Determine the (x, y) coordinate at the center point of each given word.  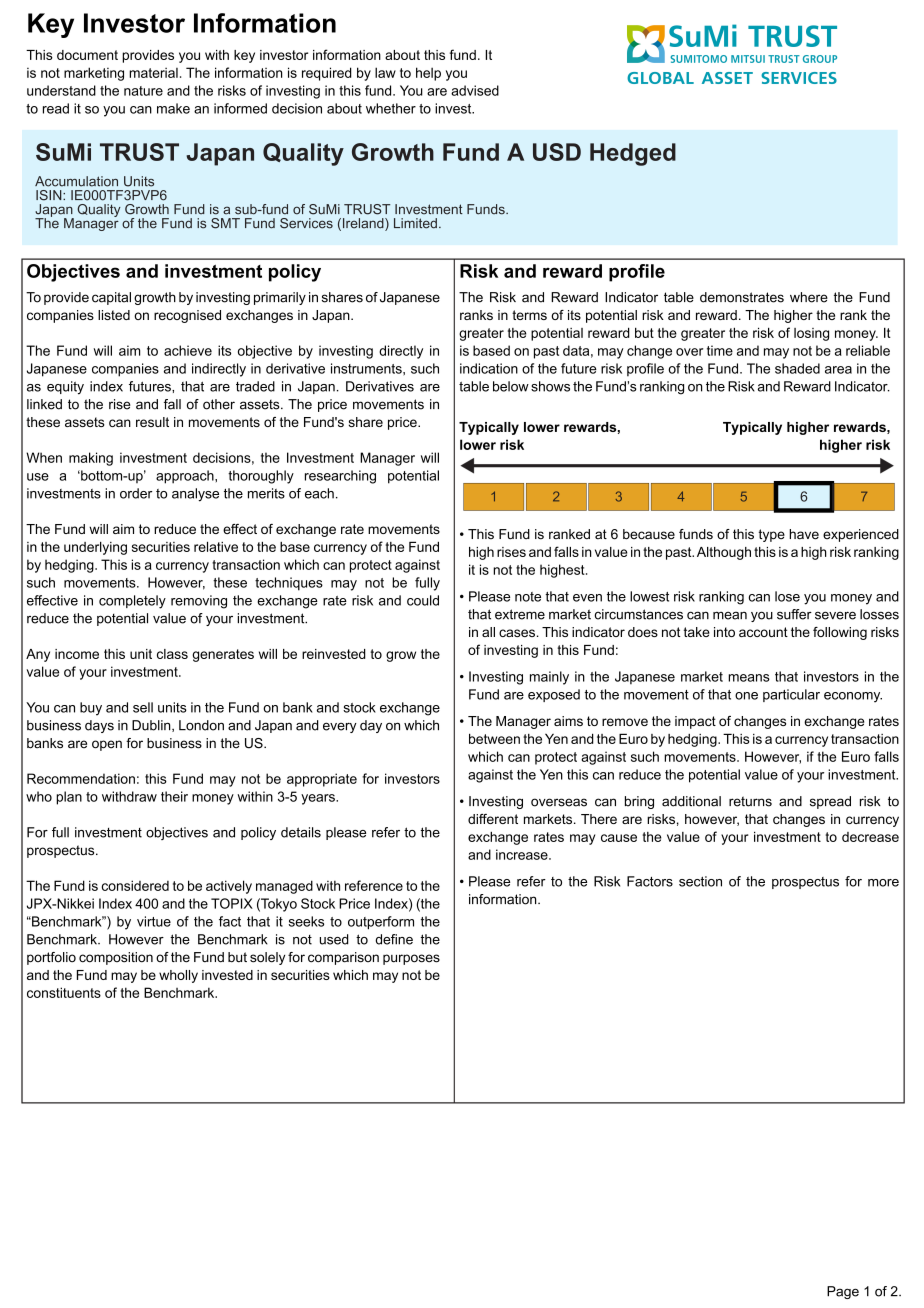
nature (143, 91)
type (771, 535)
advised (475, 90)
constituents (64, 992)
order (136, 493)
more (883, 883)
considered (135, 885)
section (700, 881)
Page (843, 1292)
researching (340, 477)
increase (523, 854)
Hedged (633, 154)
